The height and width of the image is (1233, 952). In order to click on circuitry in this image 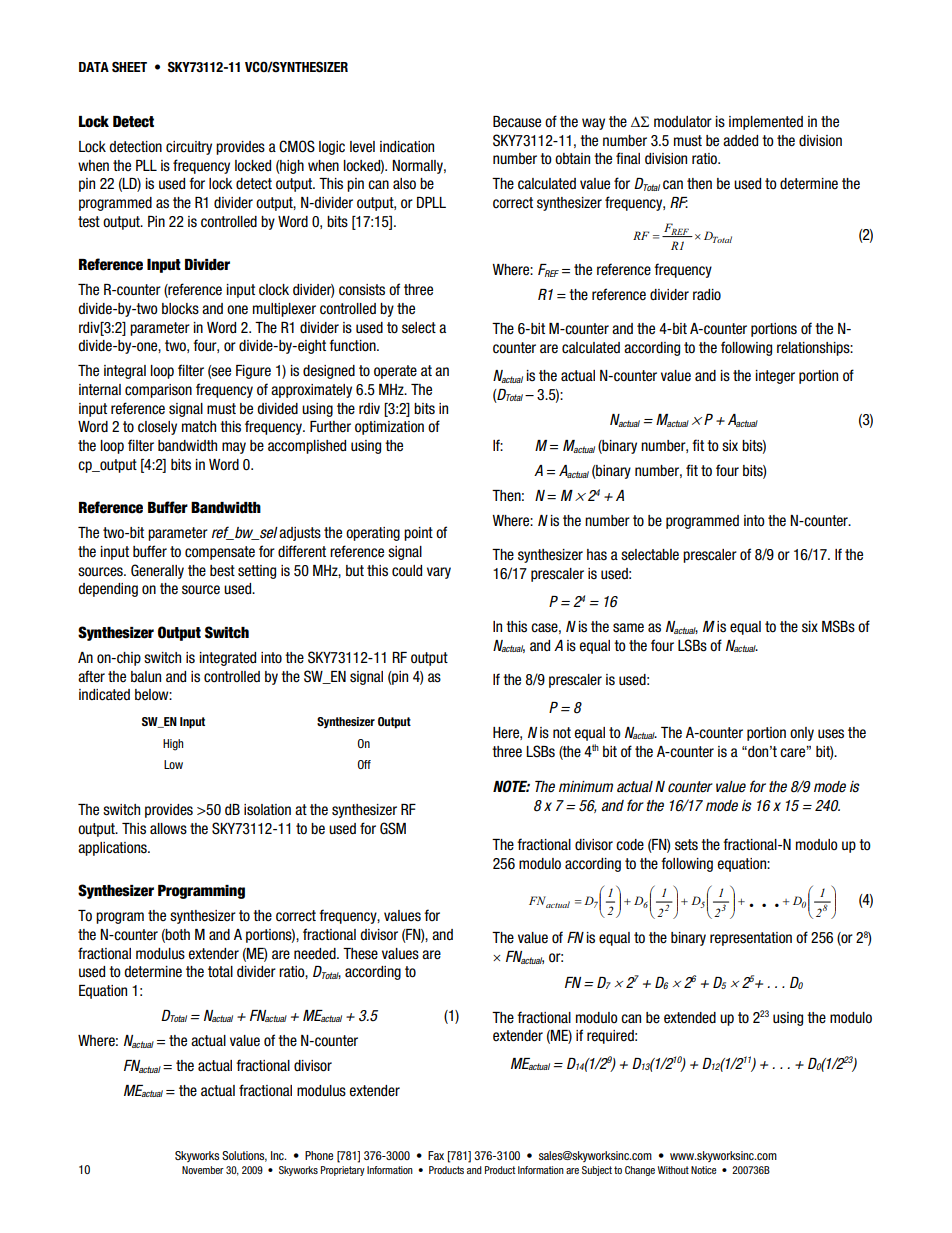, I will do `click(189, 148)`.
